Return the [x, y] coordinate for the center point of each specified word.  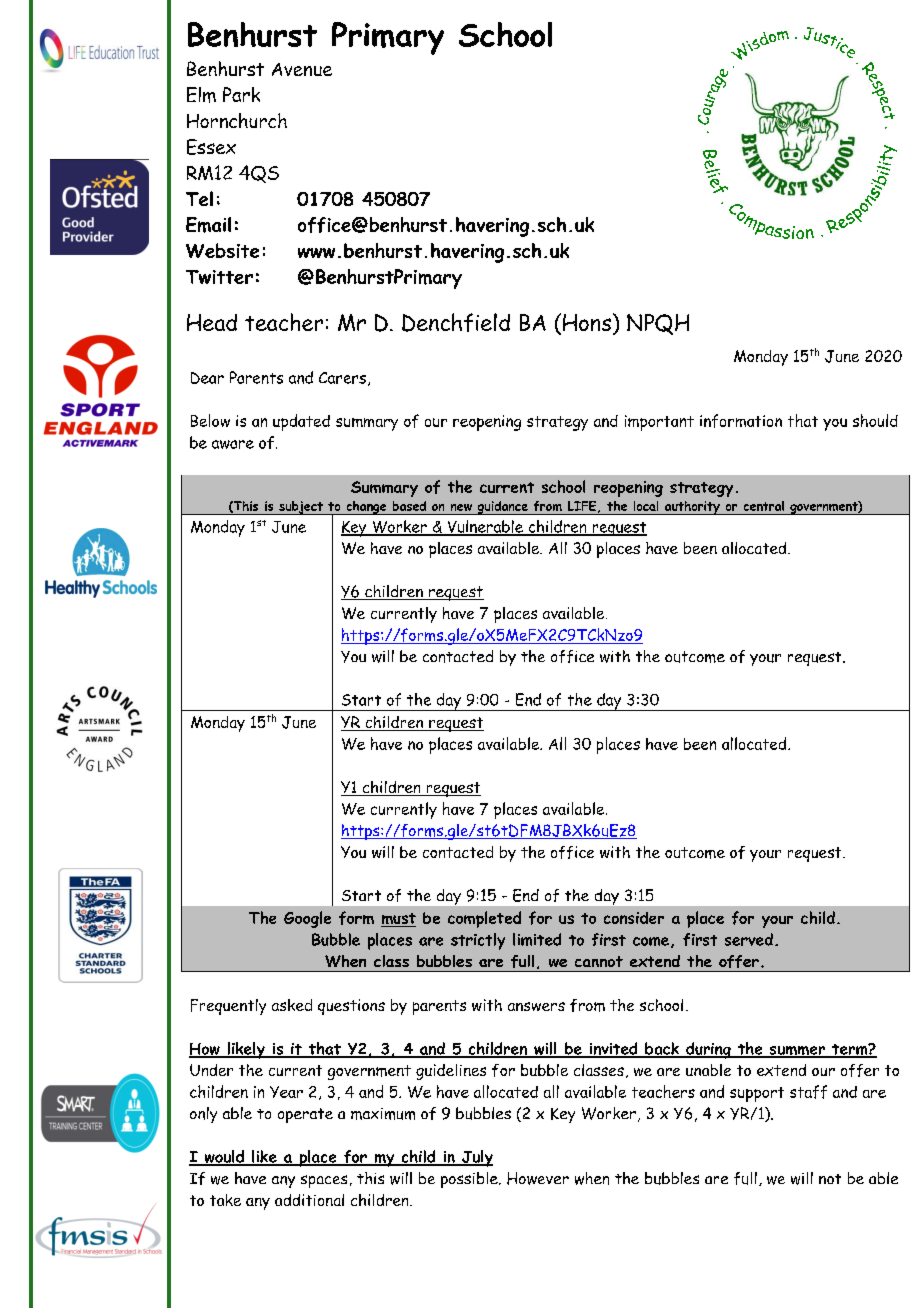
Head [212, 322]
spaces [324, 1181]
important [659, 423]
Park [241, 94]
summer [797, 1052]
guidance [502, 508]
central [764, 506]
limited [537, 939]
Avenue [302, 69]
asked [292, 1005]
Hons [587, 322]
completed [484, 919]
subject [301, 508]
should [875, 420]
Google [307, 919]
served [749, 939]
